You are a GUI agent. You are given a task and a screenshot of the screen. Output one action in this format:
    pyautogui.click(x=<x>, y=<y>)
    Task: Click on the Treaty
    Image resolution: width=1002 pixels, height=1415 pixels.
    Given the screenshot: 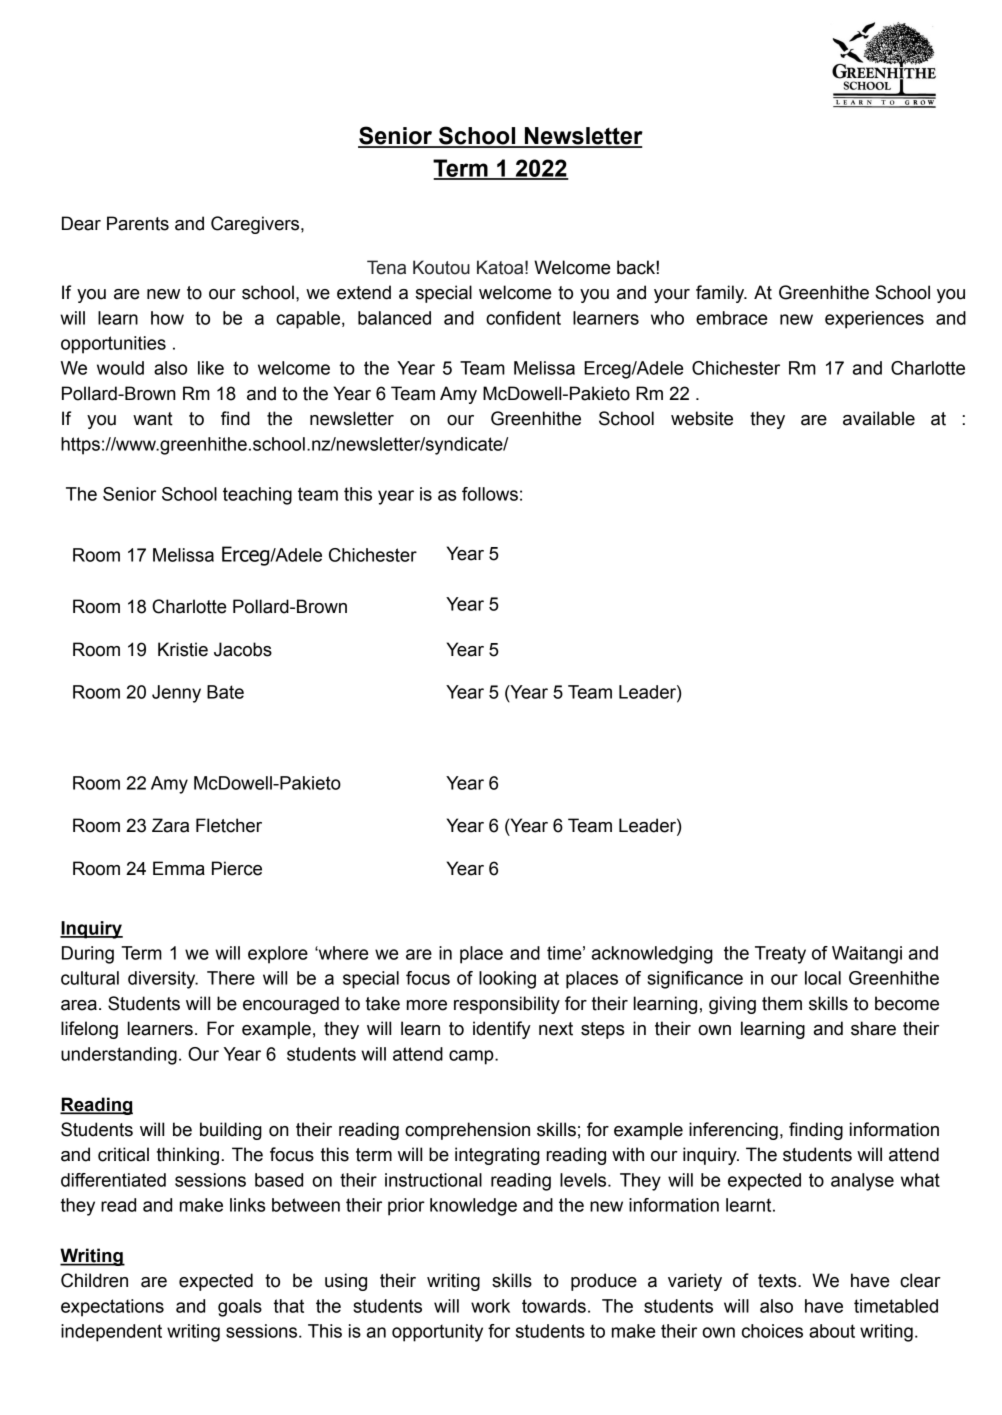 What is the action you would take?
    pyautogui.click(x=780, y=955)
